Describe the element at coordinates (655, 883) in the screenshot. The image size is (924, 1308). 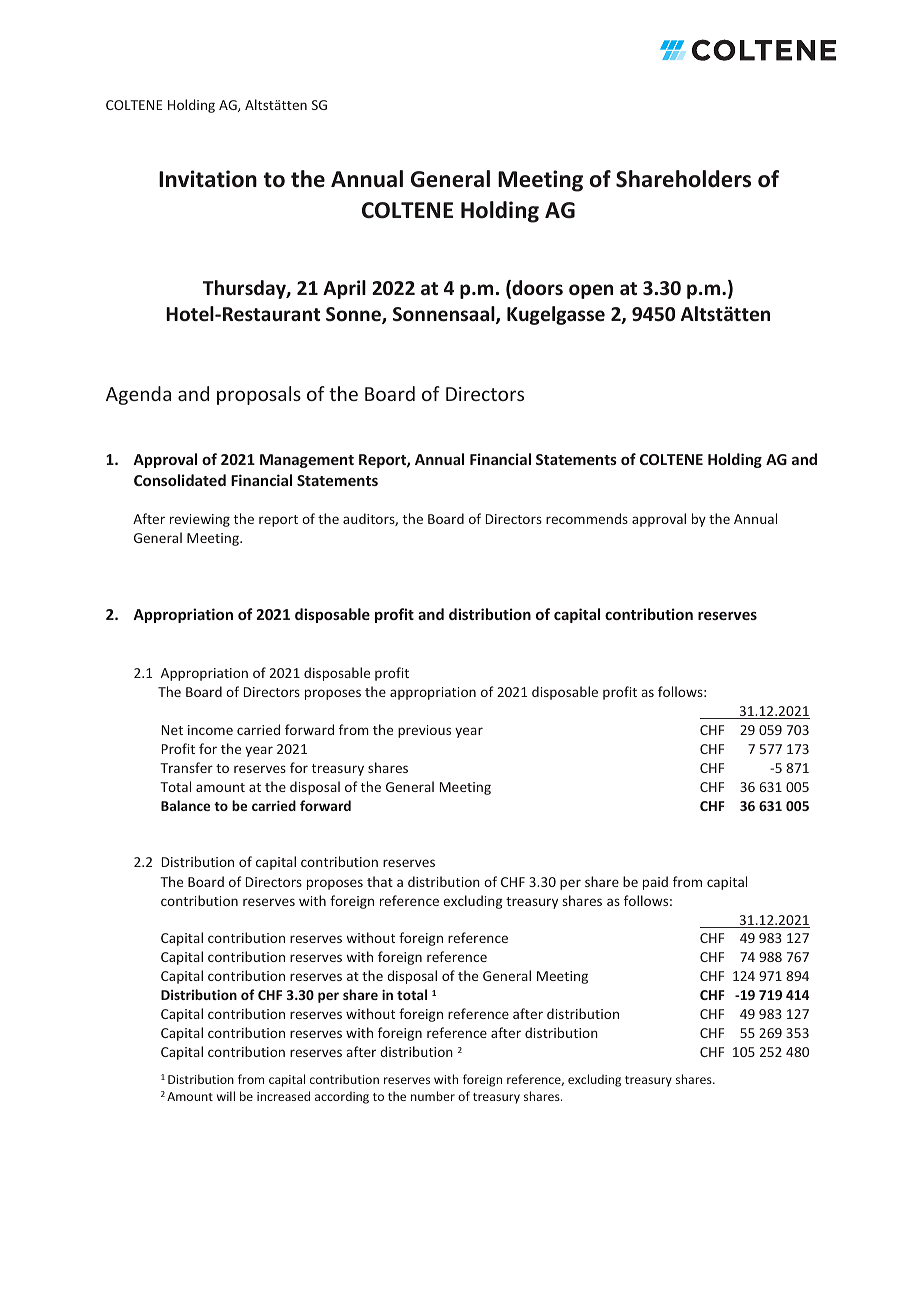
I see `paid` at that location.
